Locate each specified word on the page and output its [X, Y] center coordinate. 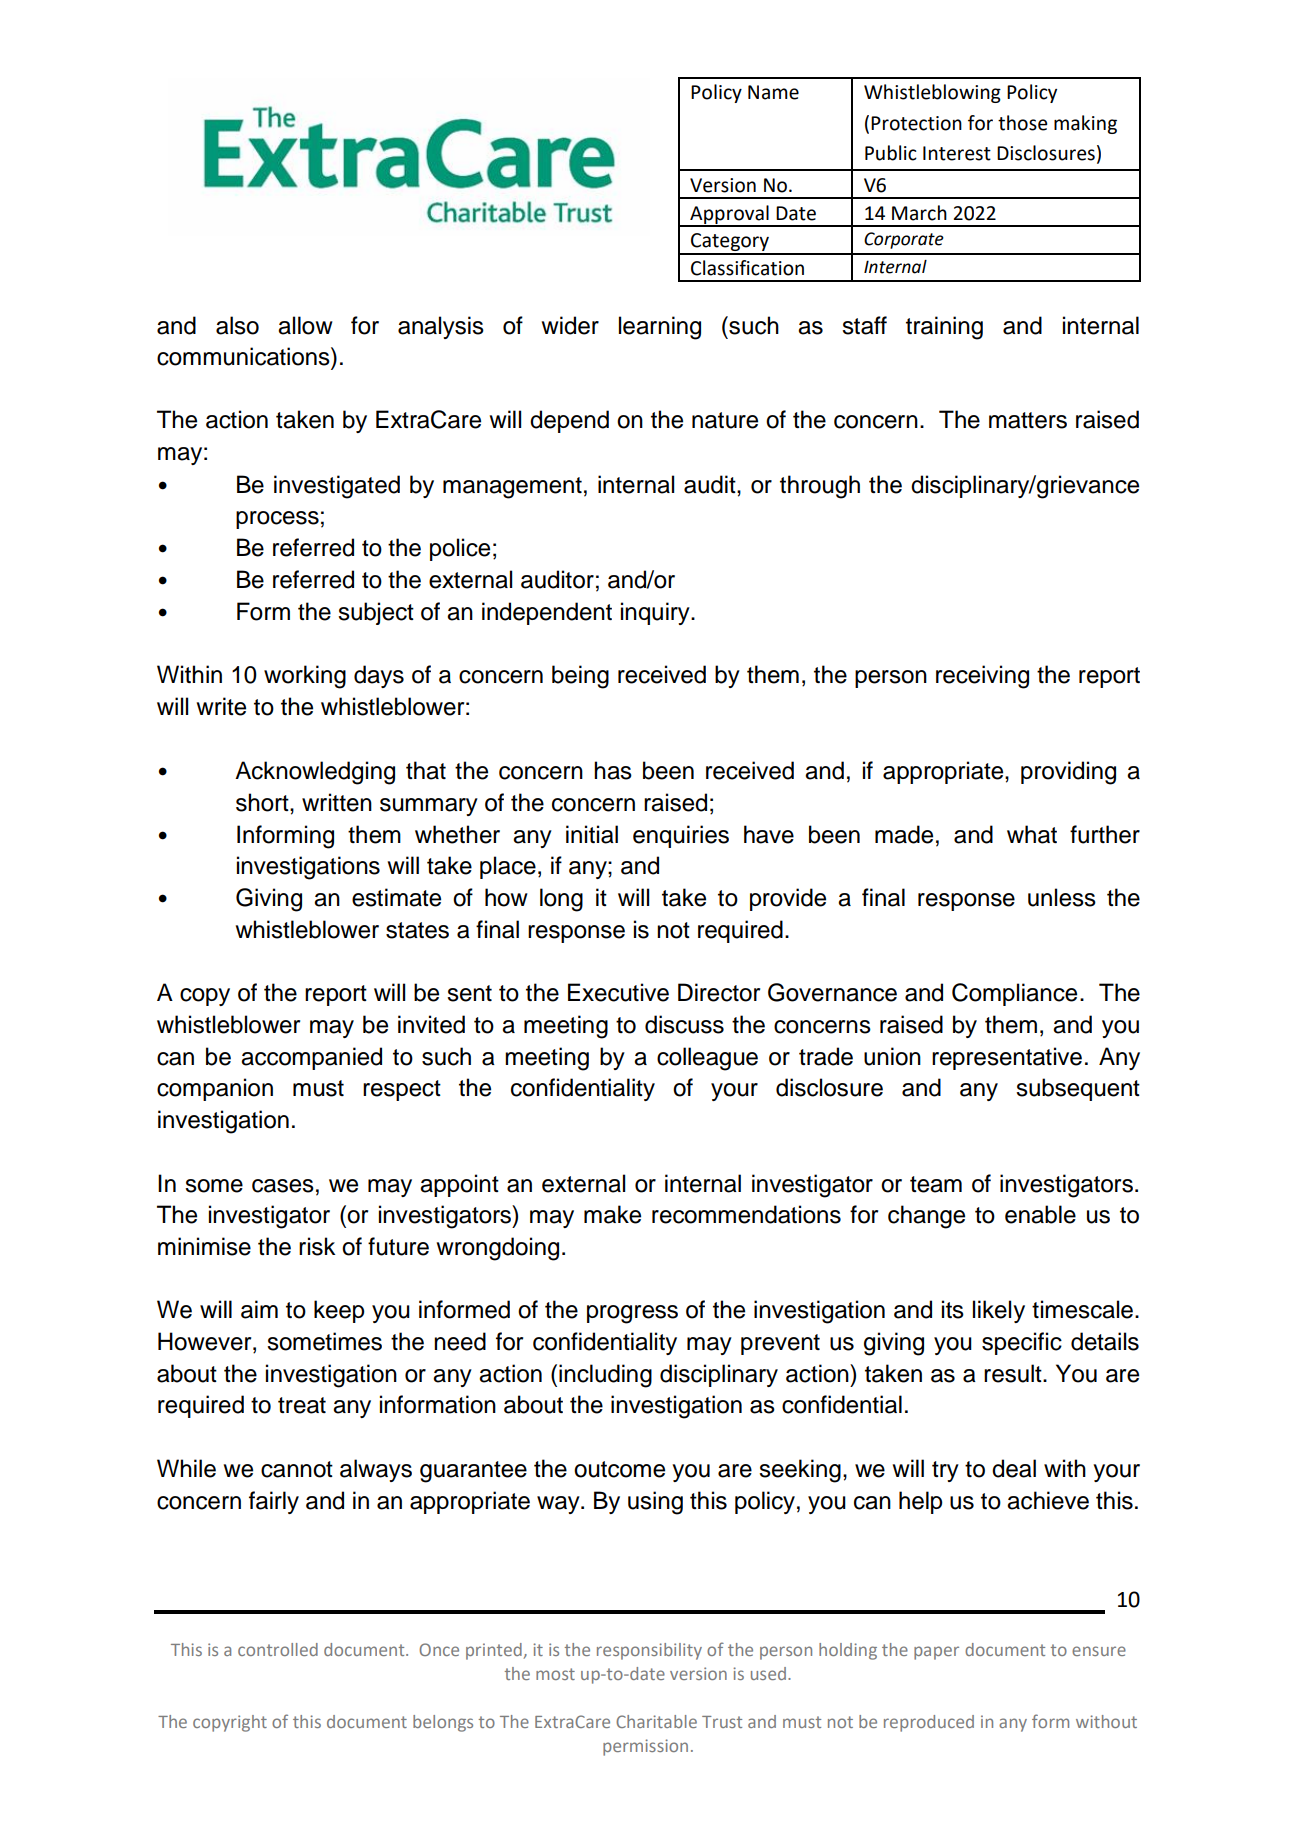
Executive [618, 992]
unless [1062, 897]
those [1022, 123]
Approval [729, 215]
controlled [278, 1649]
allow [305, 325]
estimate [396, 897]
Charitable [656, 1721]
